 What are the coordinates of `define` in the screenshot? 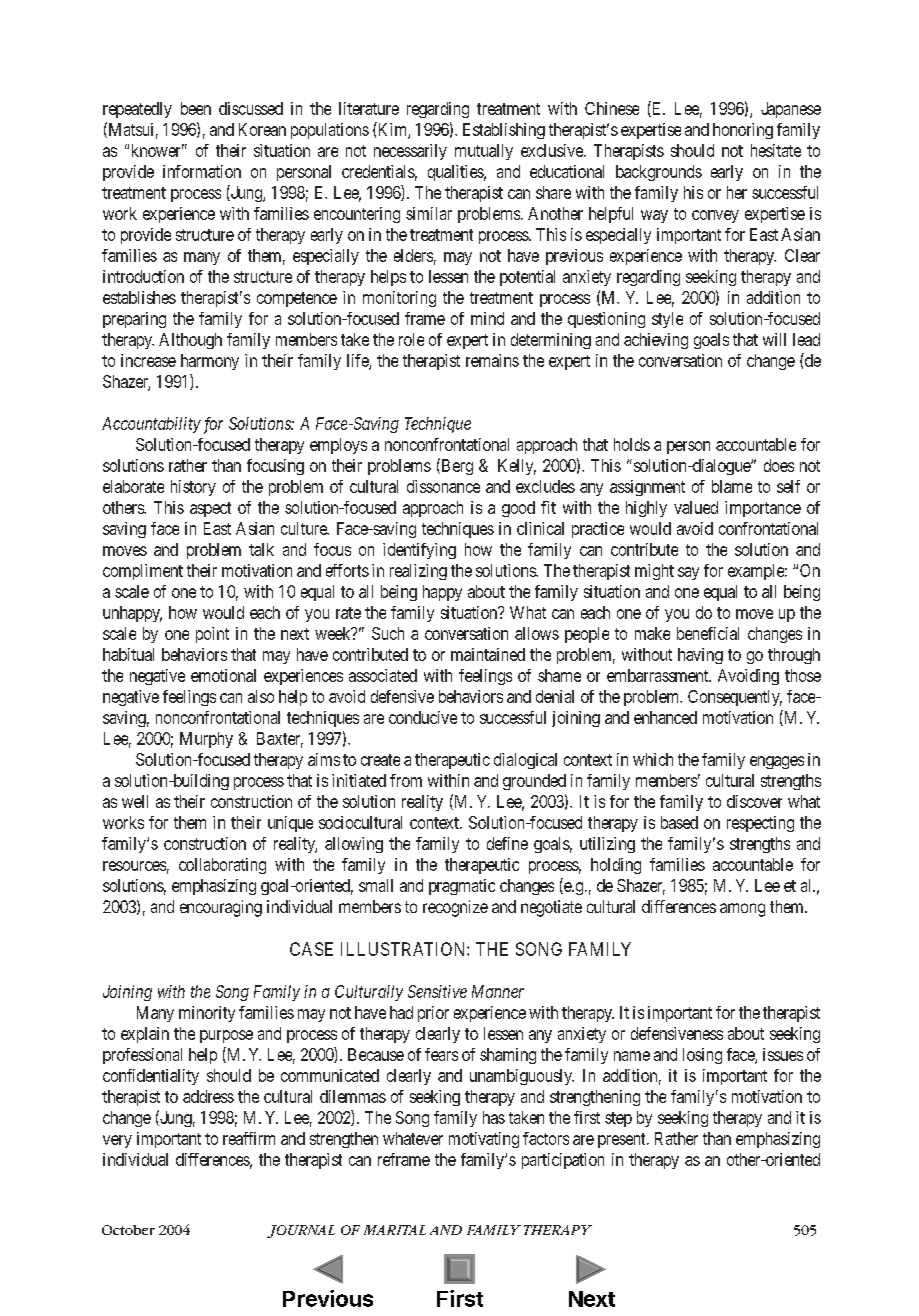 It's located at (507, 843).
